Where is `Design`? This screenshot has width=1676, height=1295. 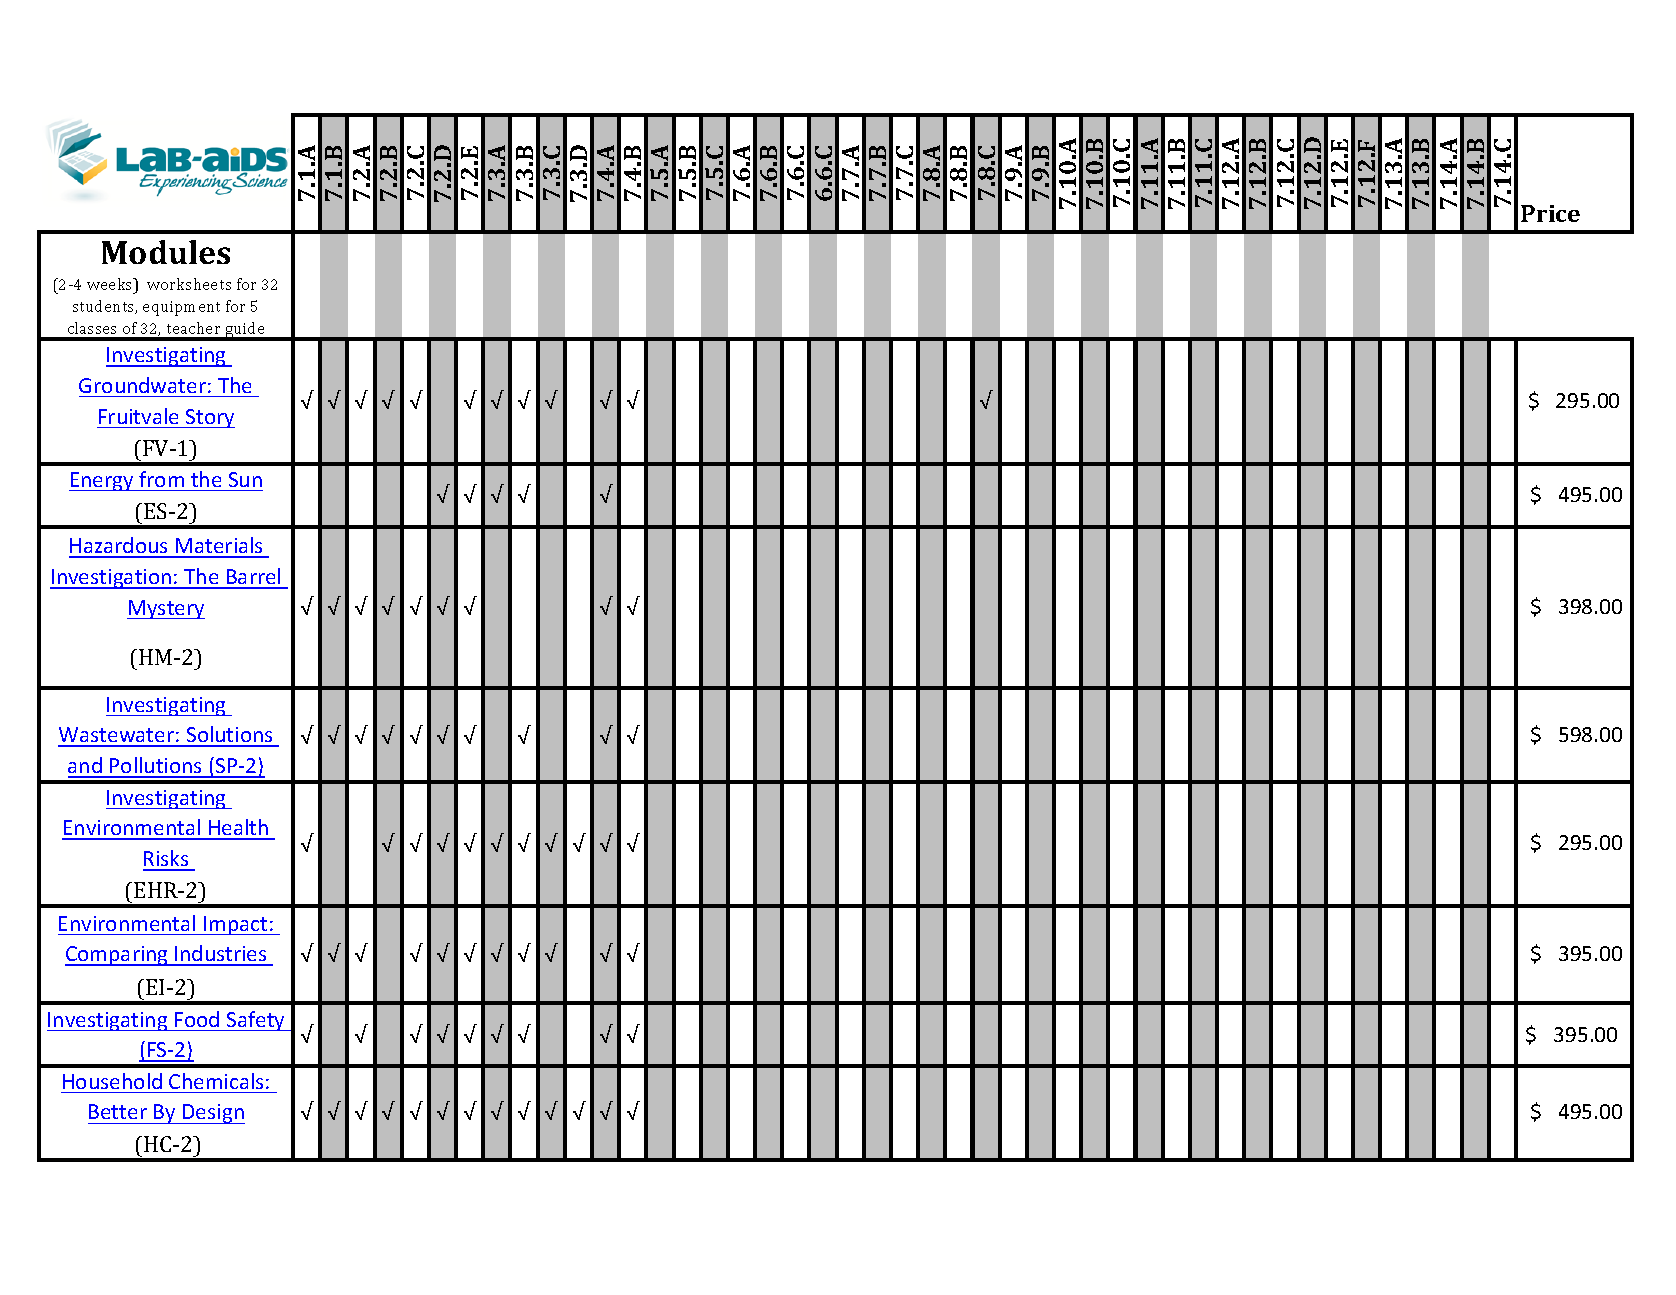
Design is located at coordinates (213, 1114).
